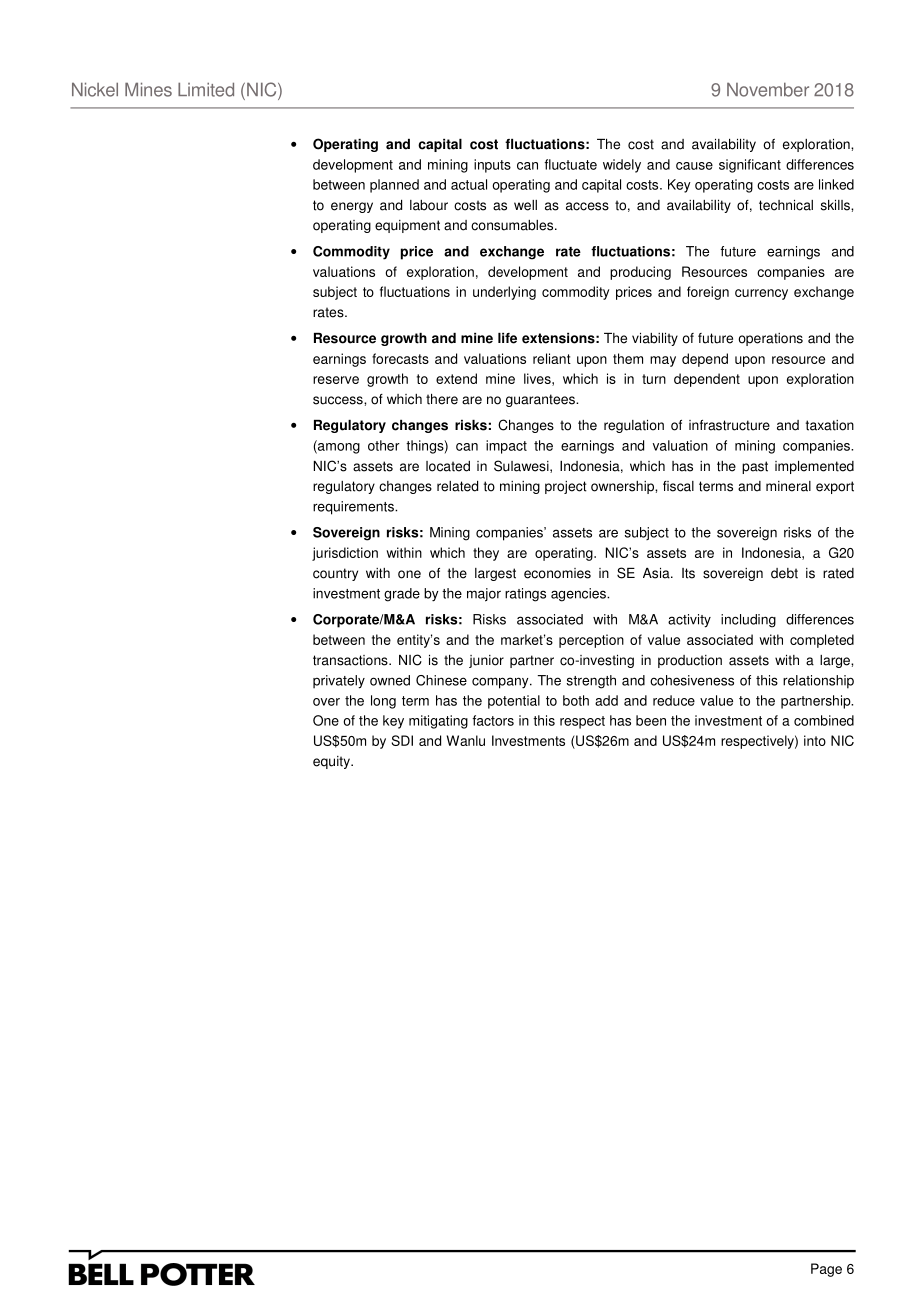 The width and height of the screenshot is (924, 1308). I want to click on ratings, so click(525, 595).
